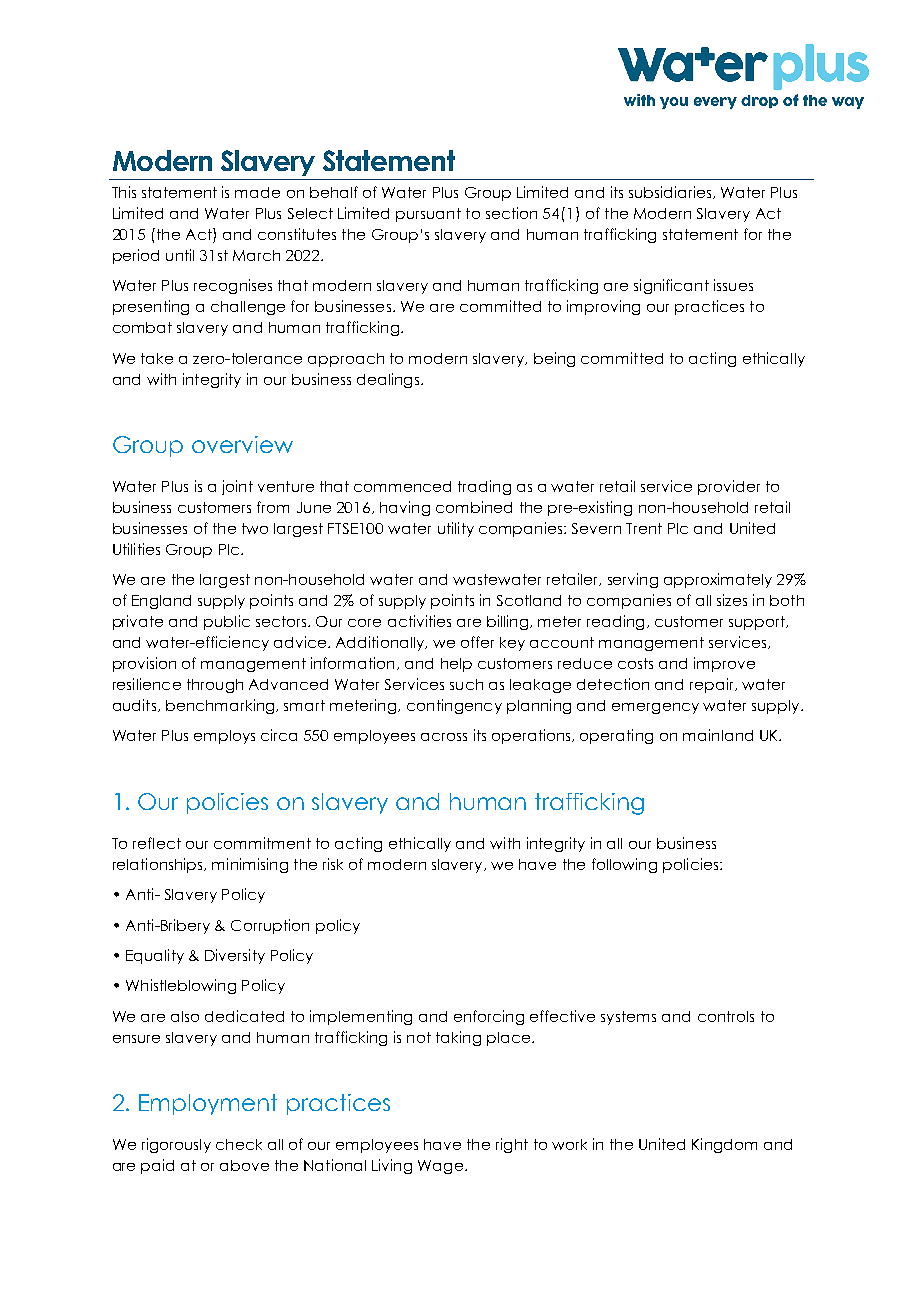 Image resolution: width=924 pixels, height=1308 pixels. I want to click on rigorously, so click(176, 1145).
